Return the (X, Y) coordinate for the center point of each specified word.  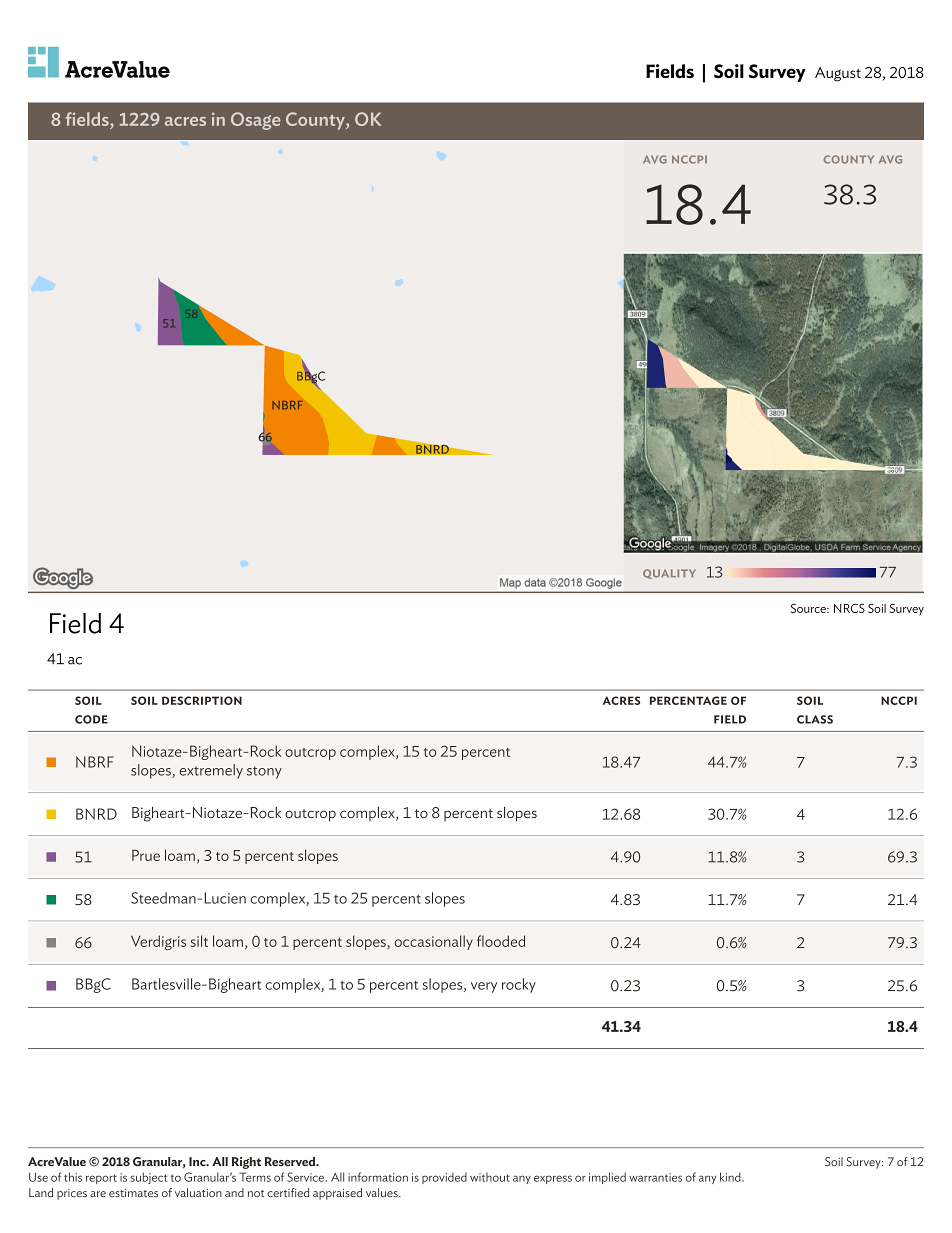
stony (264, 772)
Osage (256, 121)
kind (731, 1177)
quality (669, 574)
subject (148, 1178)
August (838, 74)
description (202, 700)
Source (809, 608)
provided (444, 1178)
